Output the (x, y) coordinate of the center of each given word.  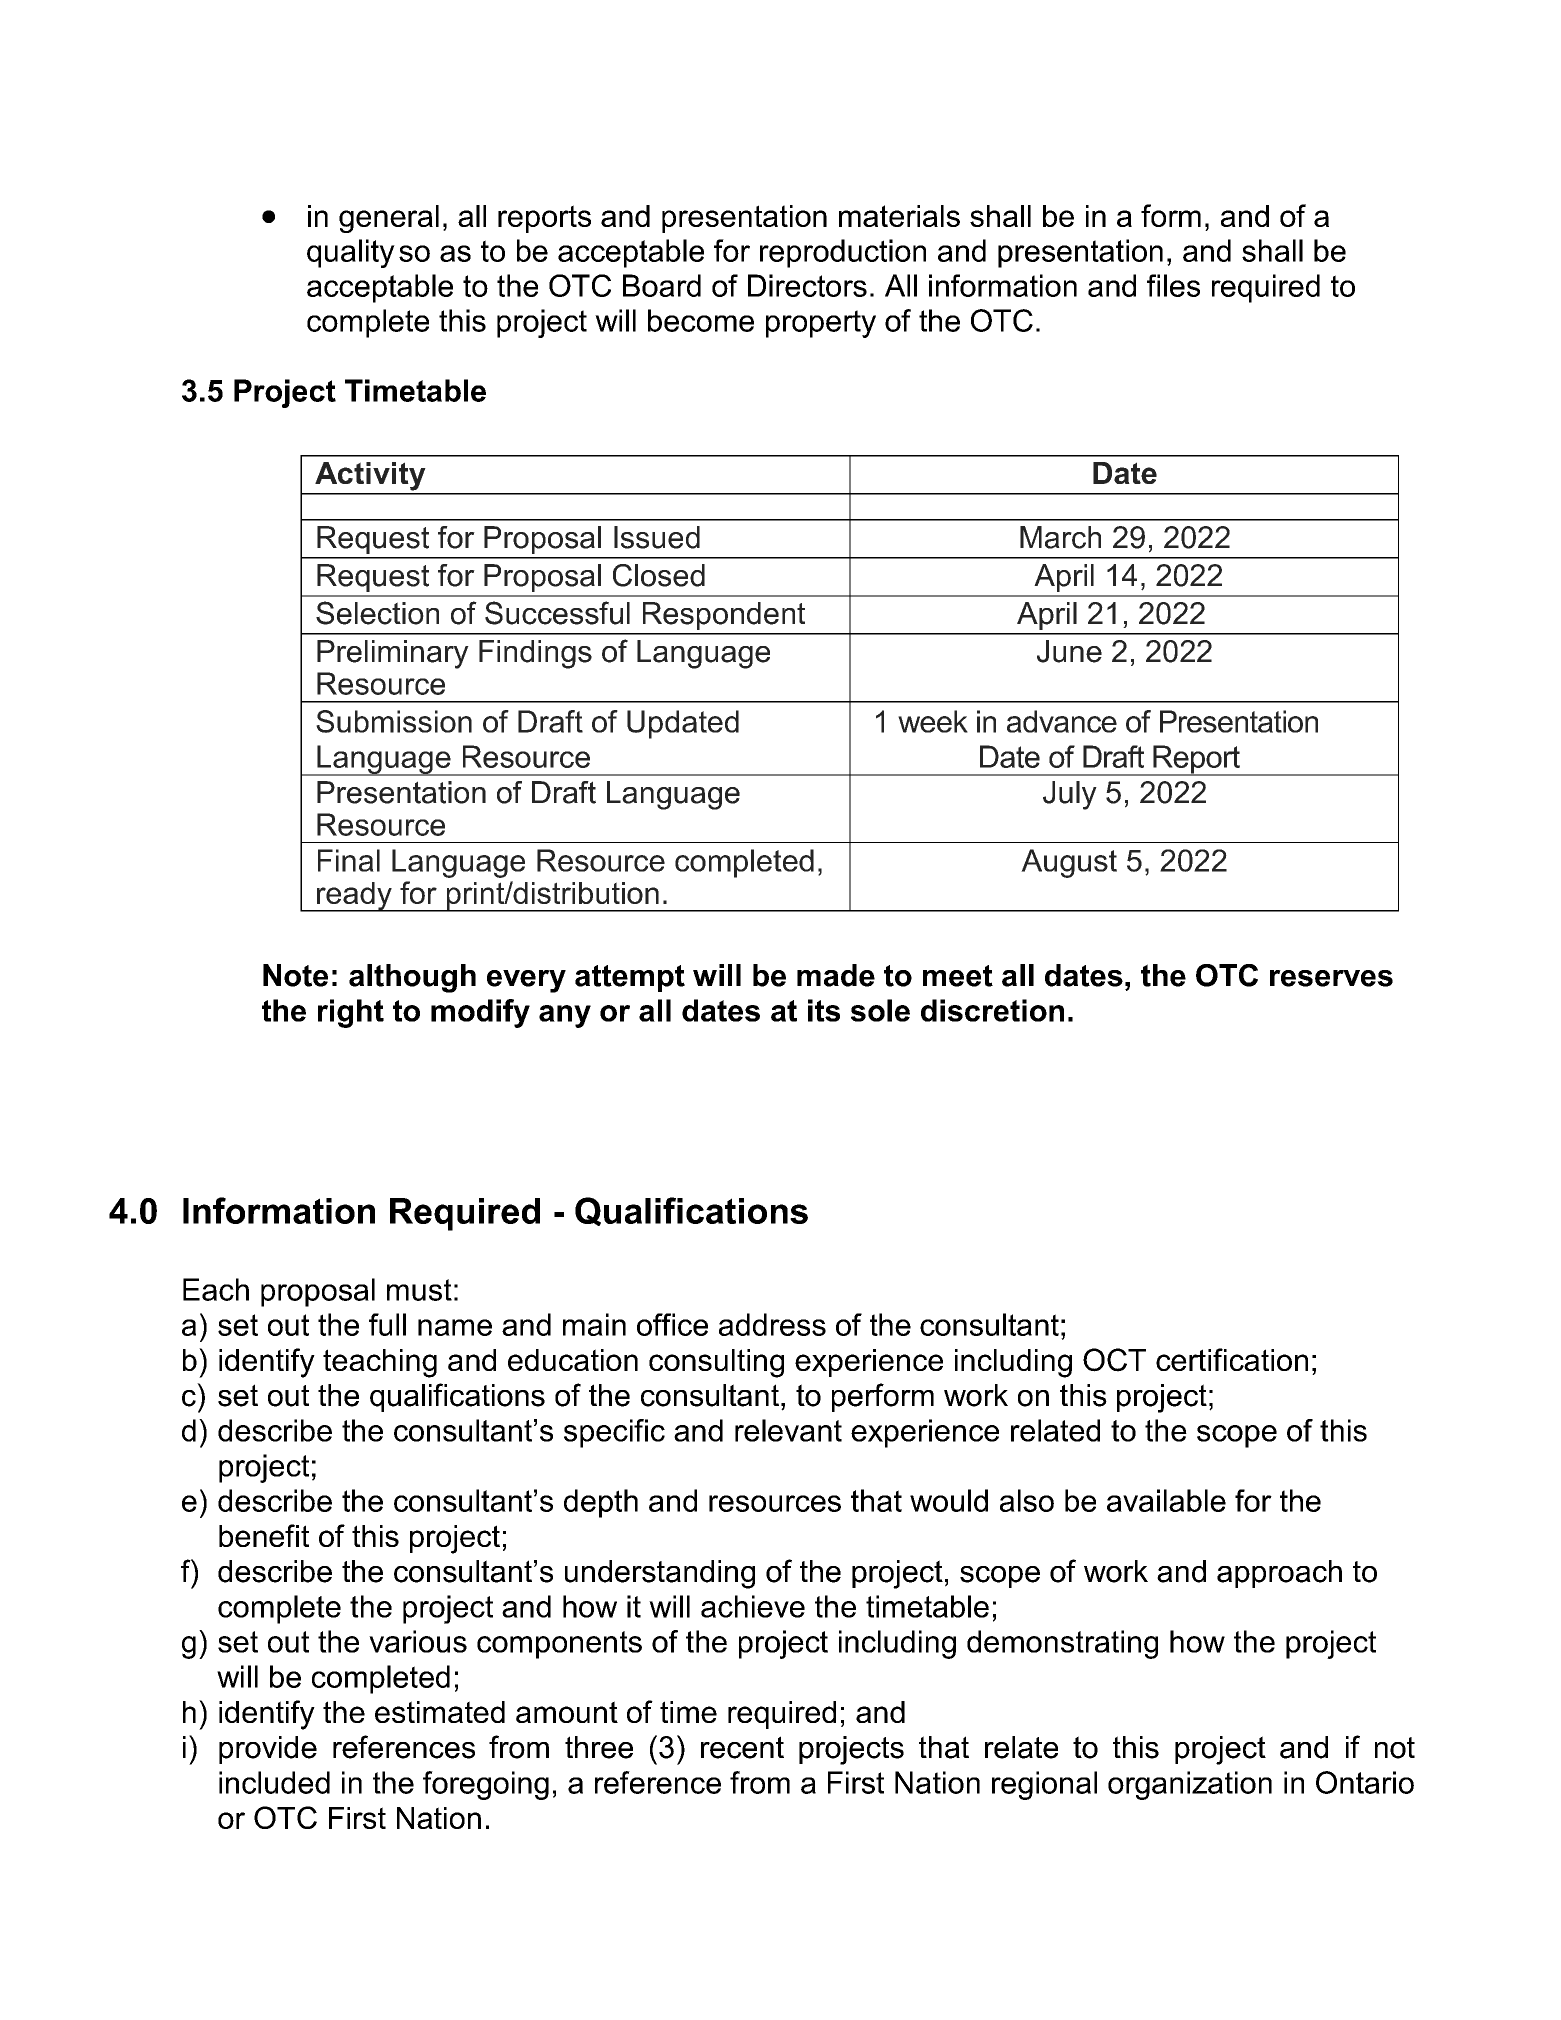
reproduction (843, 253)
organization (1190, 1785)
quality (351, 253)
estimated (440, 1712)
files (1173, 285)
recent (742, 1747)
